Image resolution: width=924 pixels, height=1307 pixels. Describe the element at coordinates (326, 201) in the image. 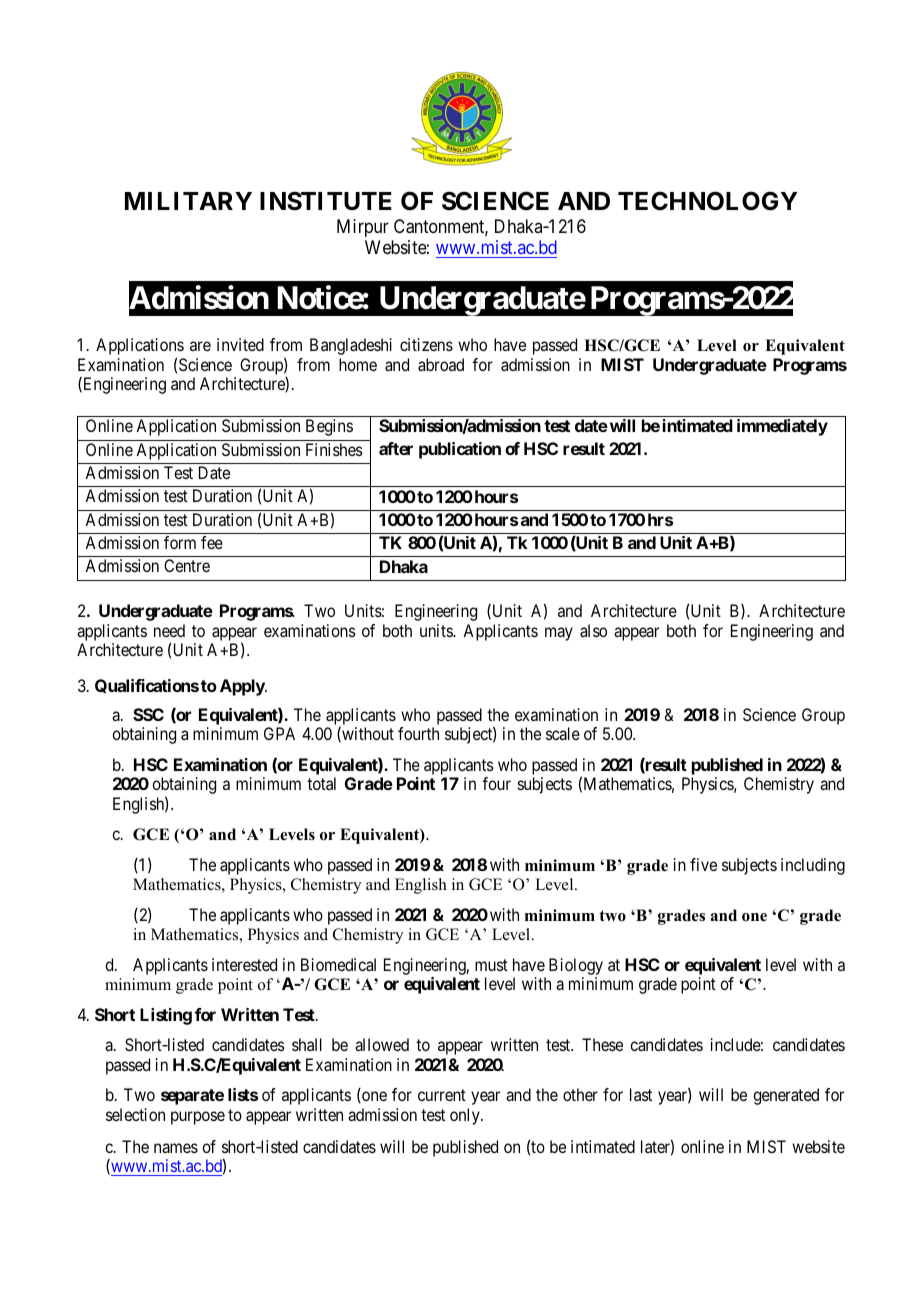

I see `INSTITUTE` at that location.
